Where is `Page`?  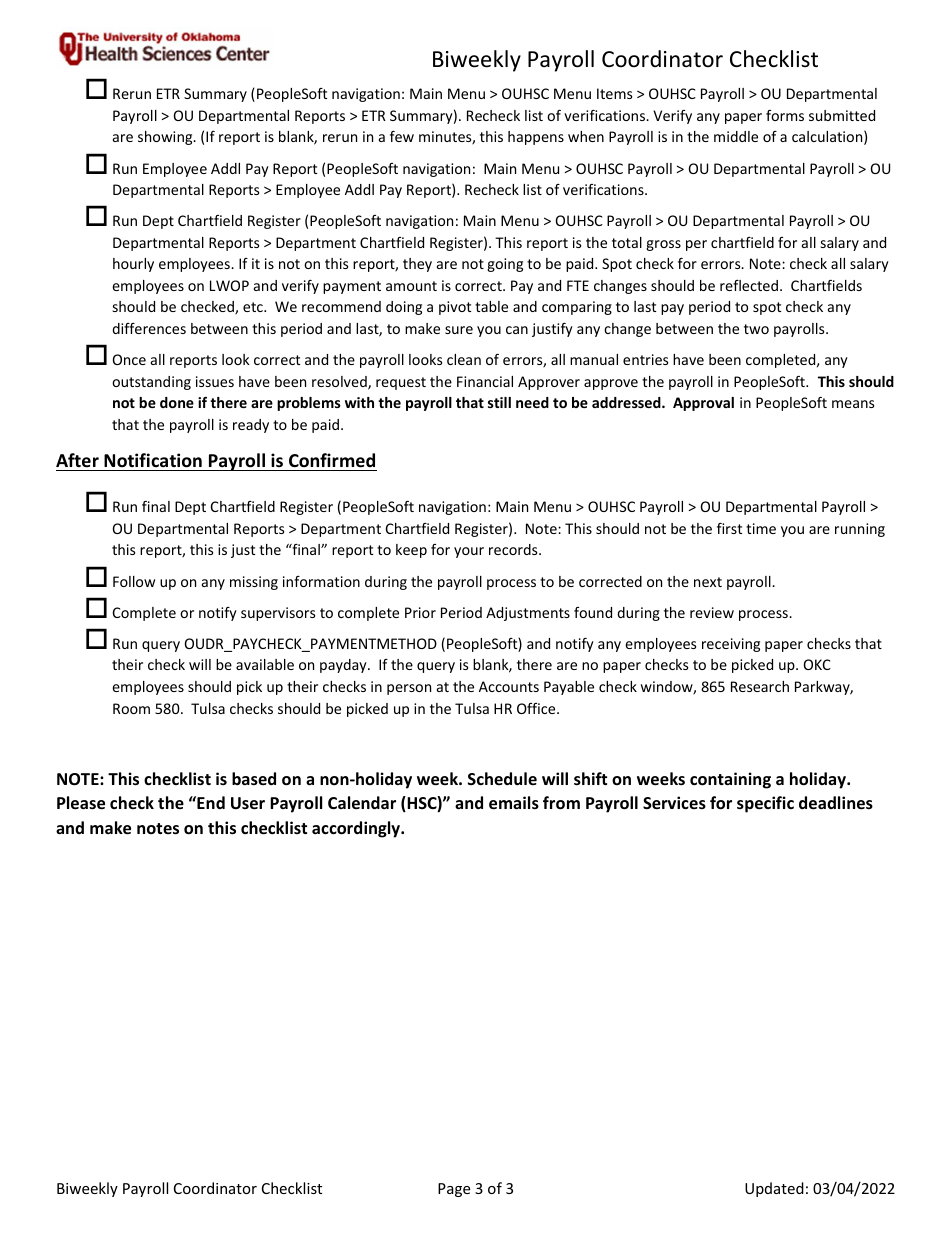 Page is located at coordinates (454, 1190).
